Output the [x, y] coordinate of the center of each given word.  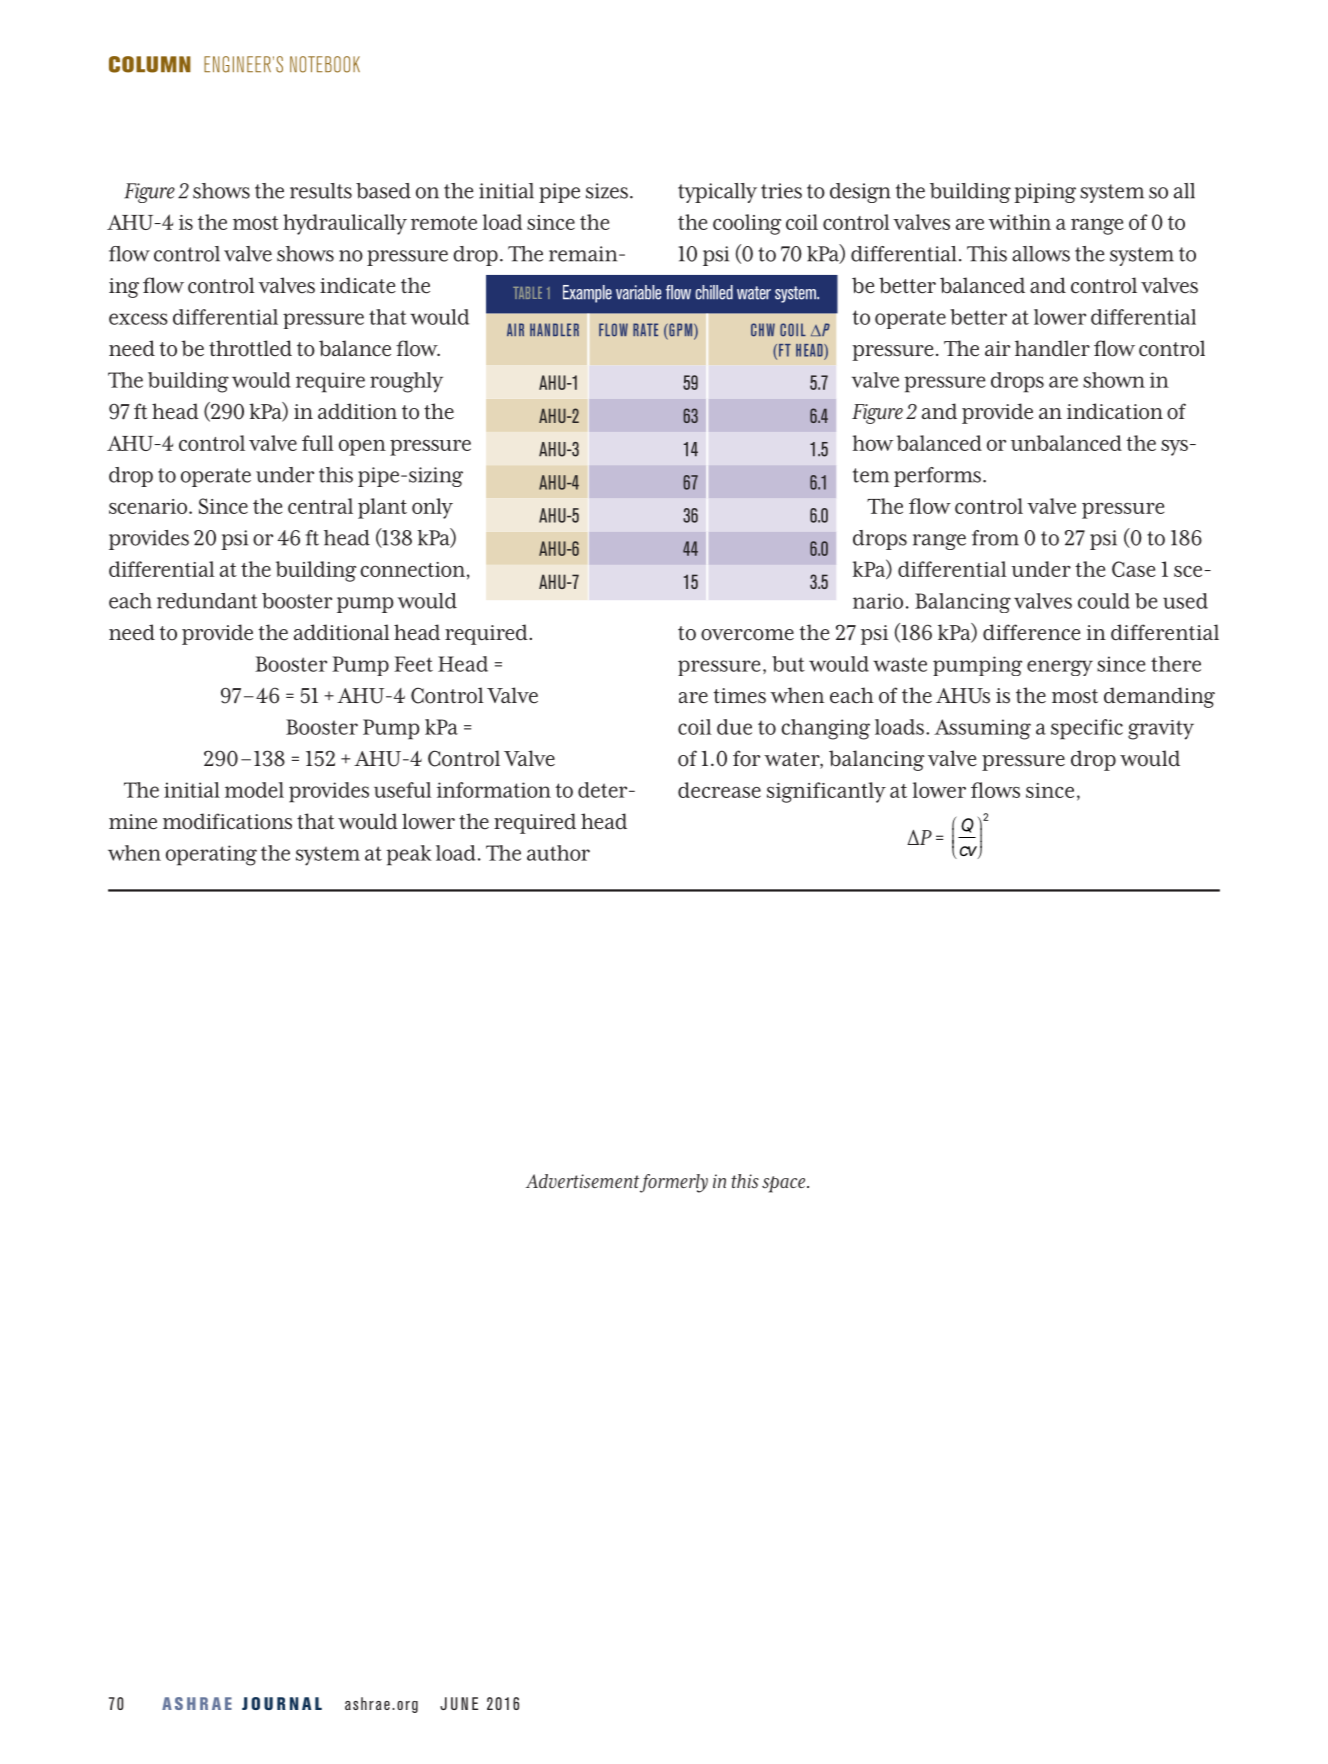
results [321, 191]
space [785, 1184]
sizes [607, 191]
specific [1087, 729]
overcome [747, 635]
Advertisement [582, 1181]
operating [211, 855]
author [558, 853]
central [320, 506]
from [995, 538]
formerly [674, 1183]
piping [1045, 193]
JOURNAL [282, 1703]
